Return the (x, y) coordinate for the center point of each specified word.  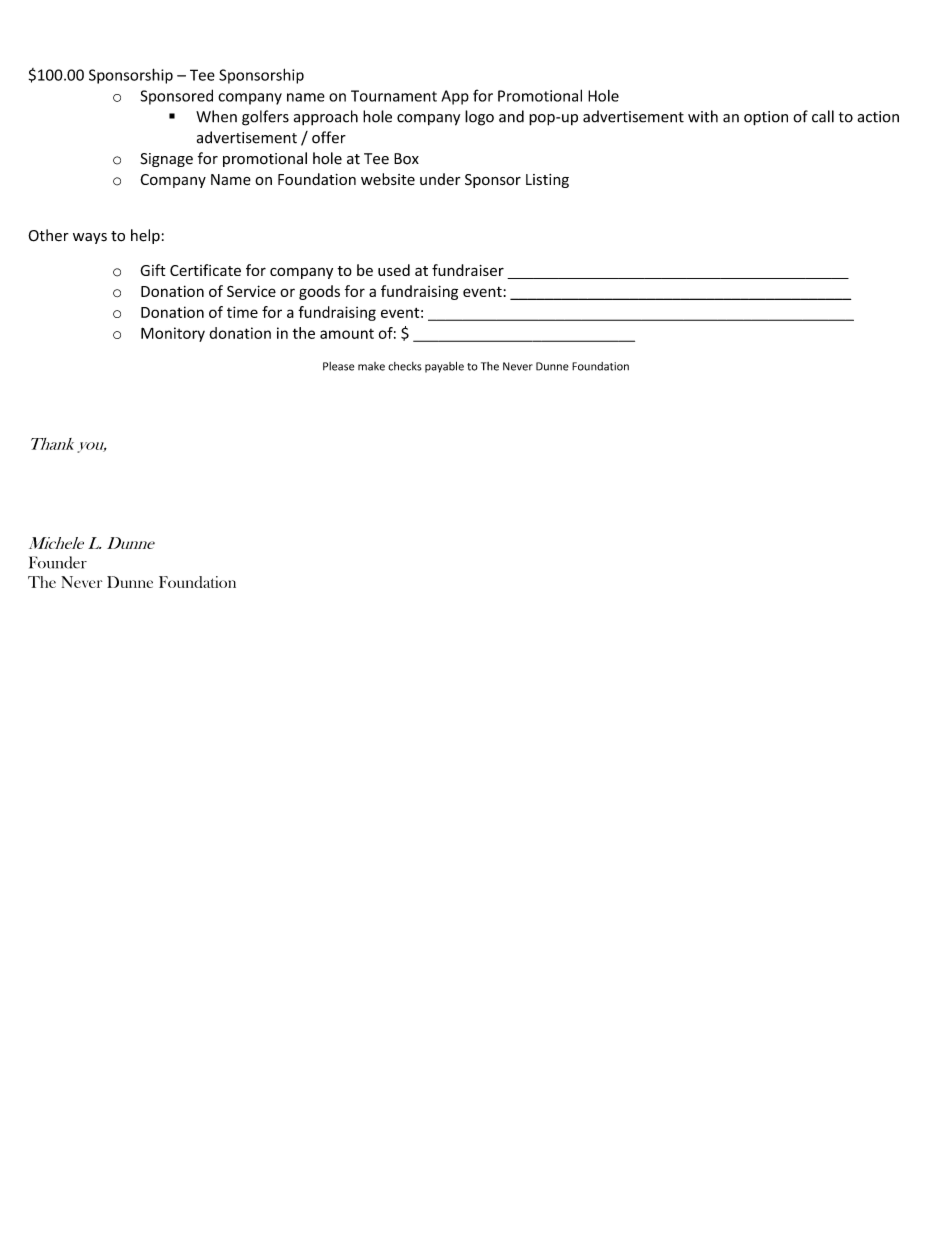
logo (479, 118)
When (216, 116)
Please (338, 366)
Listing (547, 181)
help (145, 236)
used (394, 270)
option (766, 118)
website (388, 179)
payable (444, 367)
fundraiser (468, 270)
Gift (153, 270)
